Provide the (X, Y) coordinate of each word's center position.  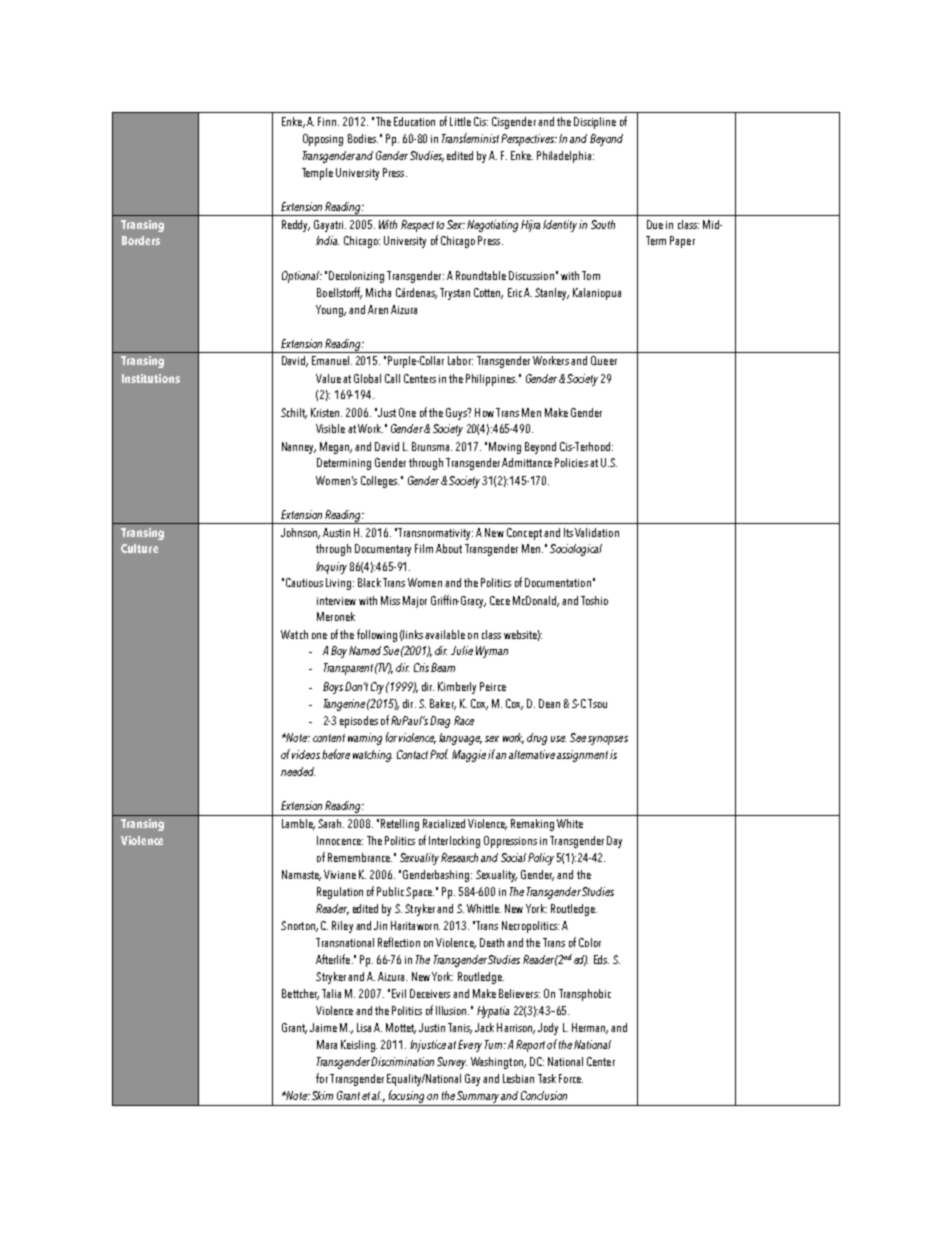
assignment (582, 756)
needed (298, 771)
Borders (141, 240)
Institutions (151, 378)
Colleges (380, 482)
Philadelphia (565, 157)
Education (414, 121)
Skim (322, 1095)
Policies (571, 462)
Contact (414, 754)
